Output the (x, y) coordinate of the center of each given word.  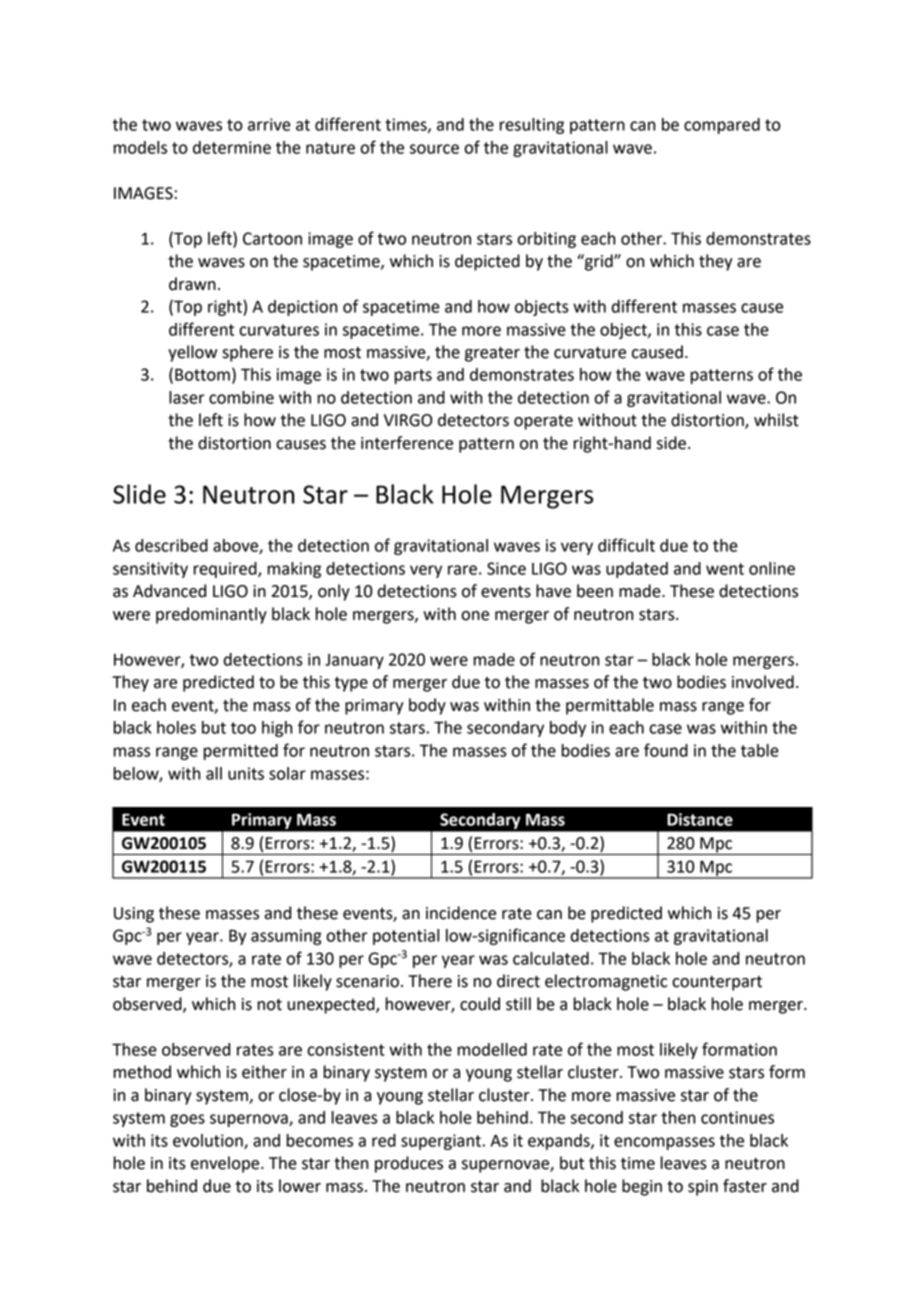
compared (722, 126)
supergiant (441, 1142)
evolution (209, 1141)
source (434, 149)
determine (232, 147)
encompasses (664, 1143)
